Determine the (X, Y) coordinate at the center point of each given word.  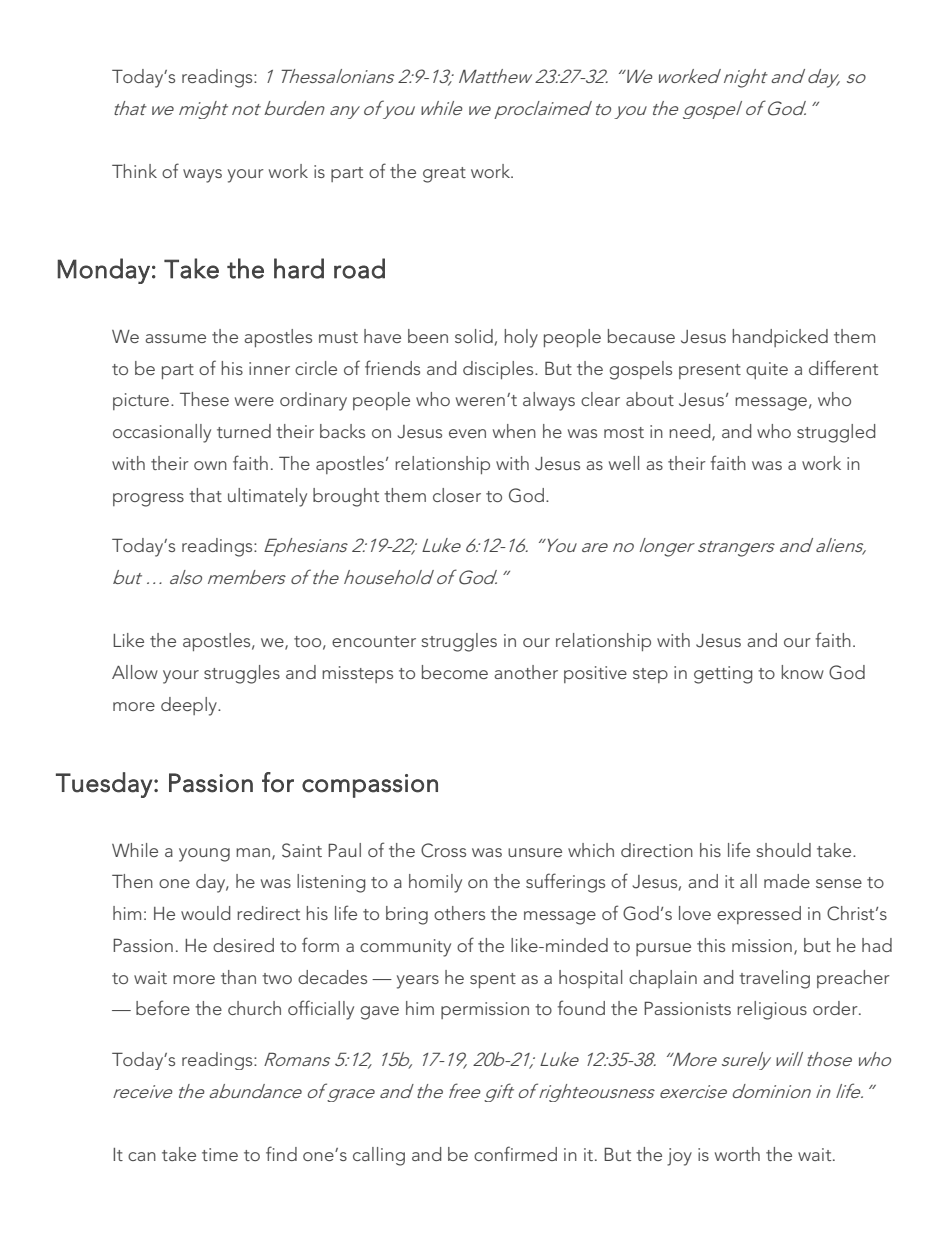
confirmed (515, 1153)
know (802, 672)
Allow (135, 672)
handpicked (780, 338)
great (444, 175)
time (220, 1154)
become (455, 672)
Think (134, 171)
